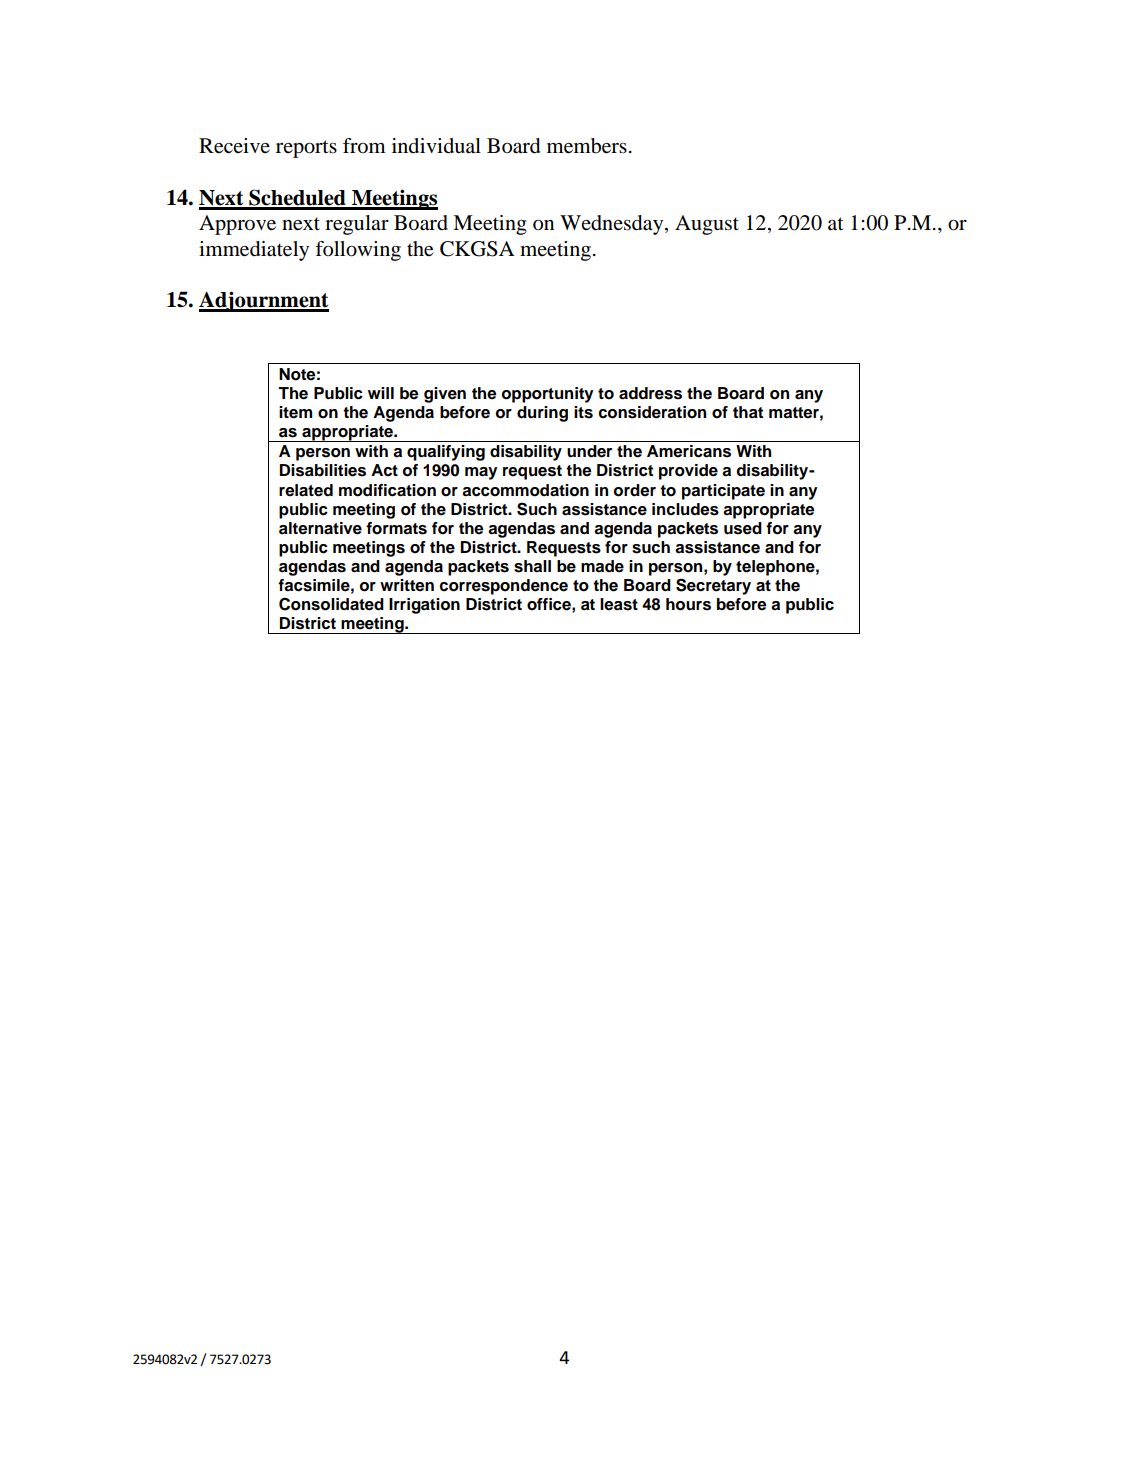 Image resolution: width=1129 pixels, height=1461 pixels. I want to click on hours, so click(688, 604).
